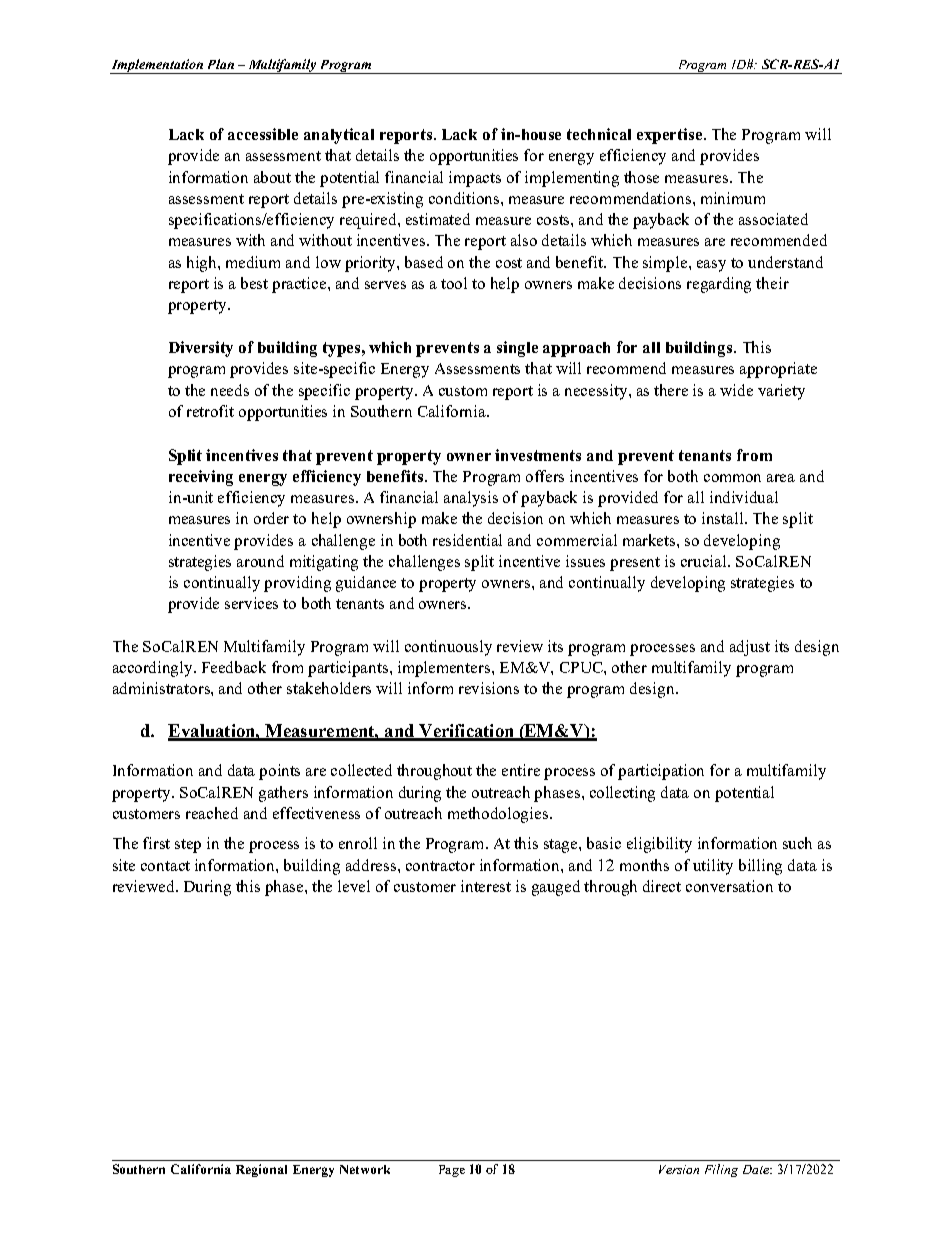 The width and height of the document is (952, 1233). What do you see at coordinates (221, 64) in the document?
I see `Plan` at bounding box center [221, 64].
